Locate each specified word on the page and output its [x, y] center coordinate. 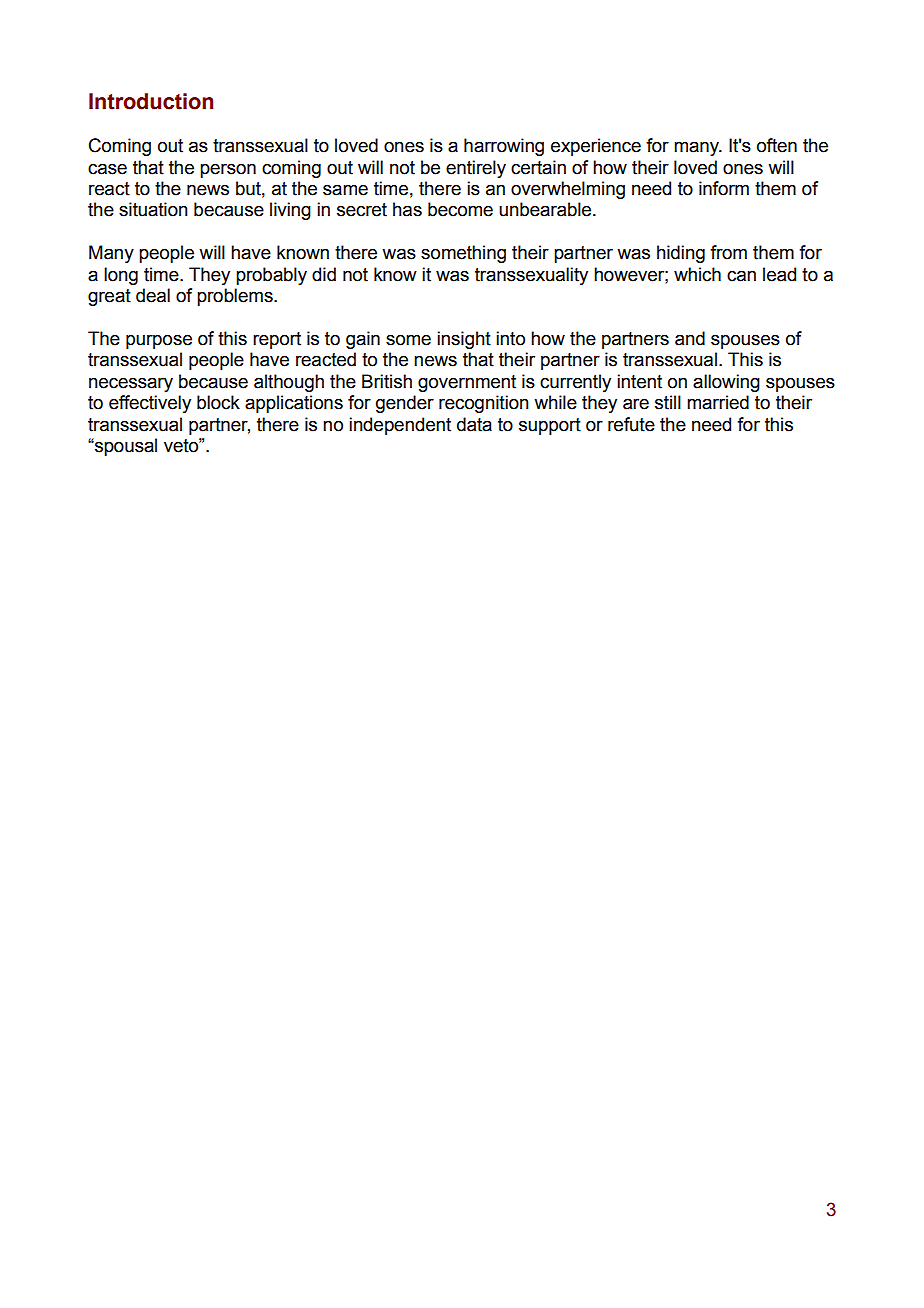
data [474, 424]
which [697, 274]
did [324, 274]
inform [724, 188]
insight [464, 340]
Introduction [151, 101]
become [460, 209]
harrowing [504, 147]
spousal [125, 447]
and [690, 338]
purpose [159, 342]
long [121, 276]
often [777, 145]
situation [153, 209]
